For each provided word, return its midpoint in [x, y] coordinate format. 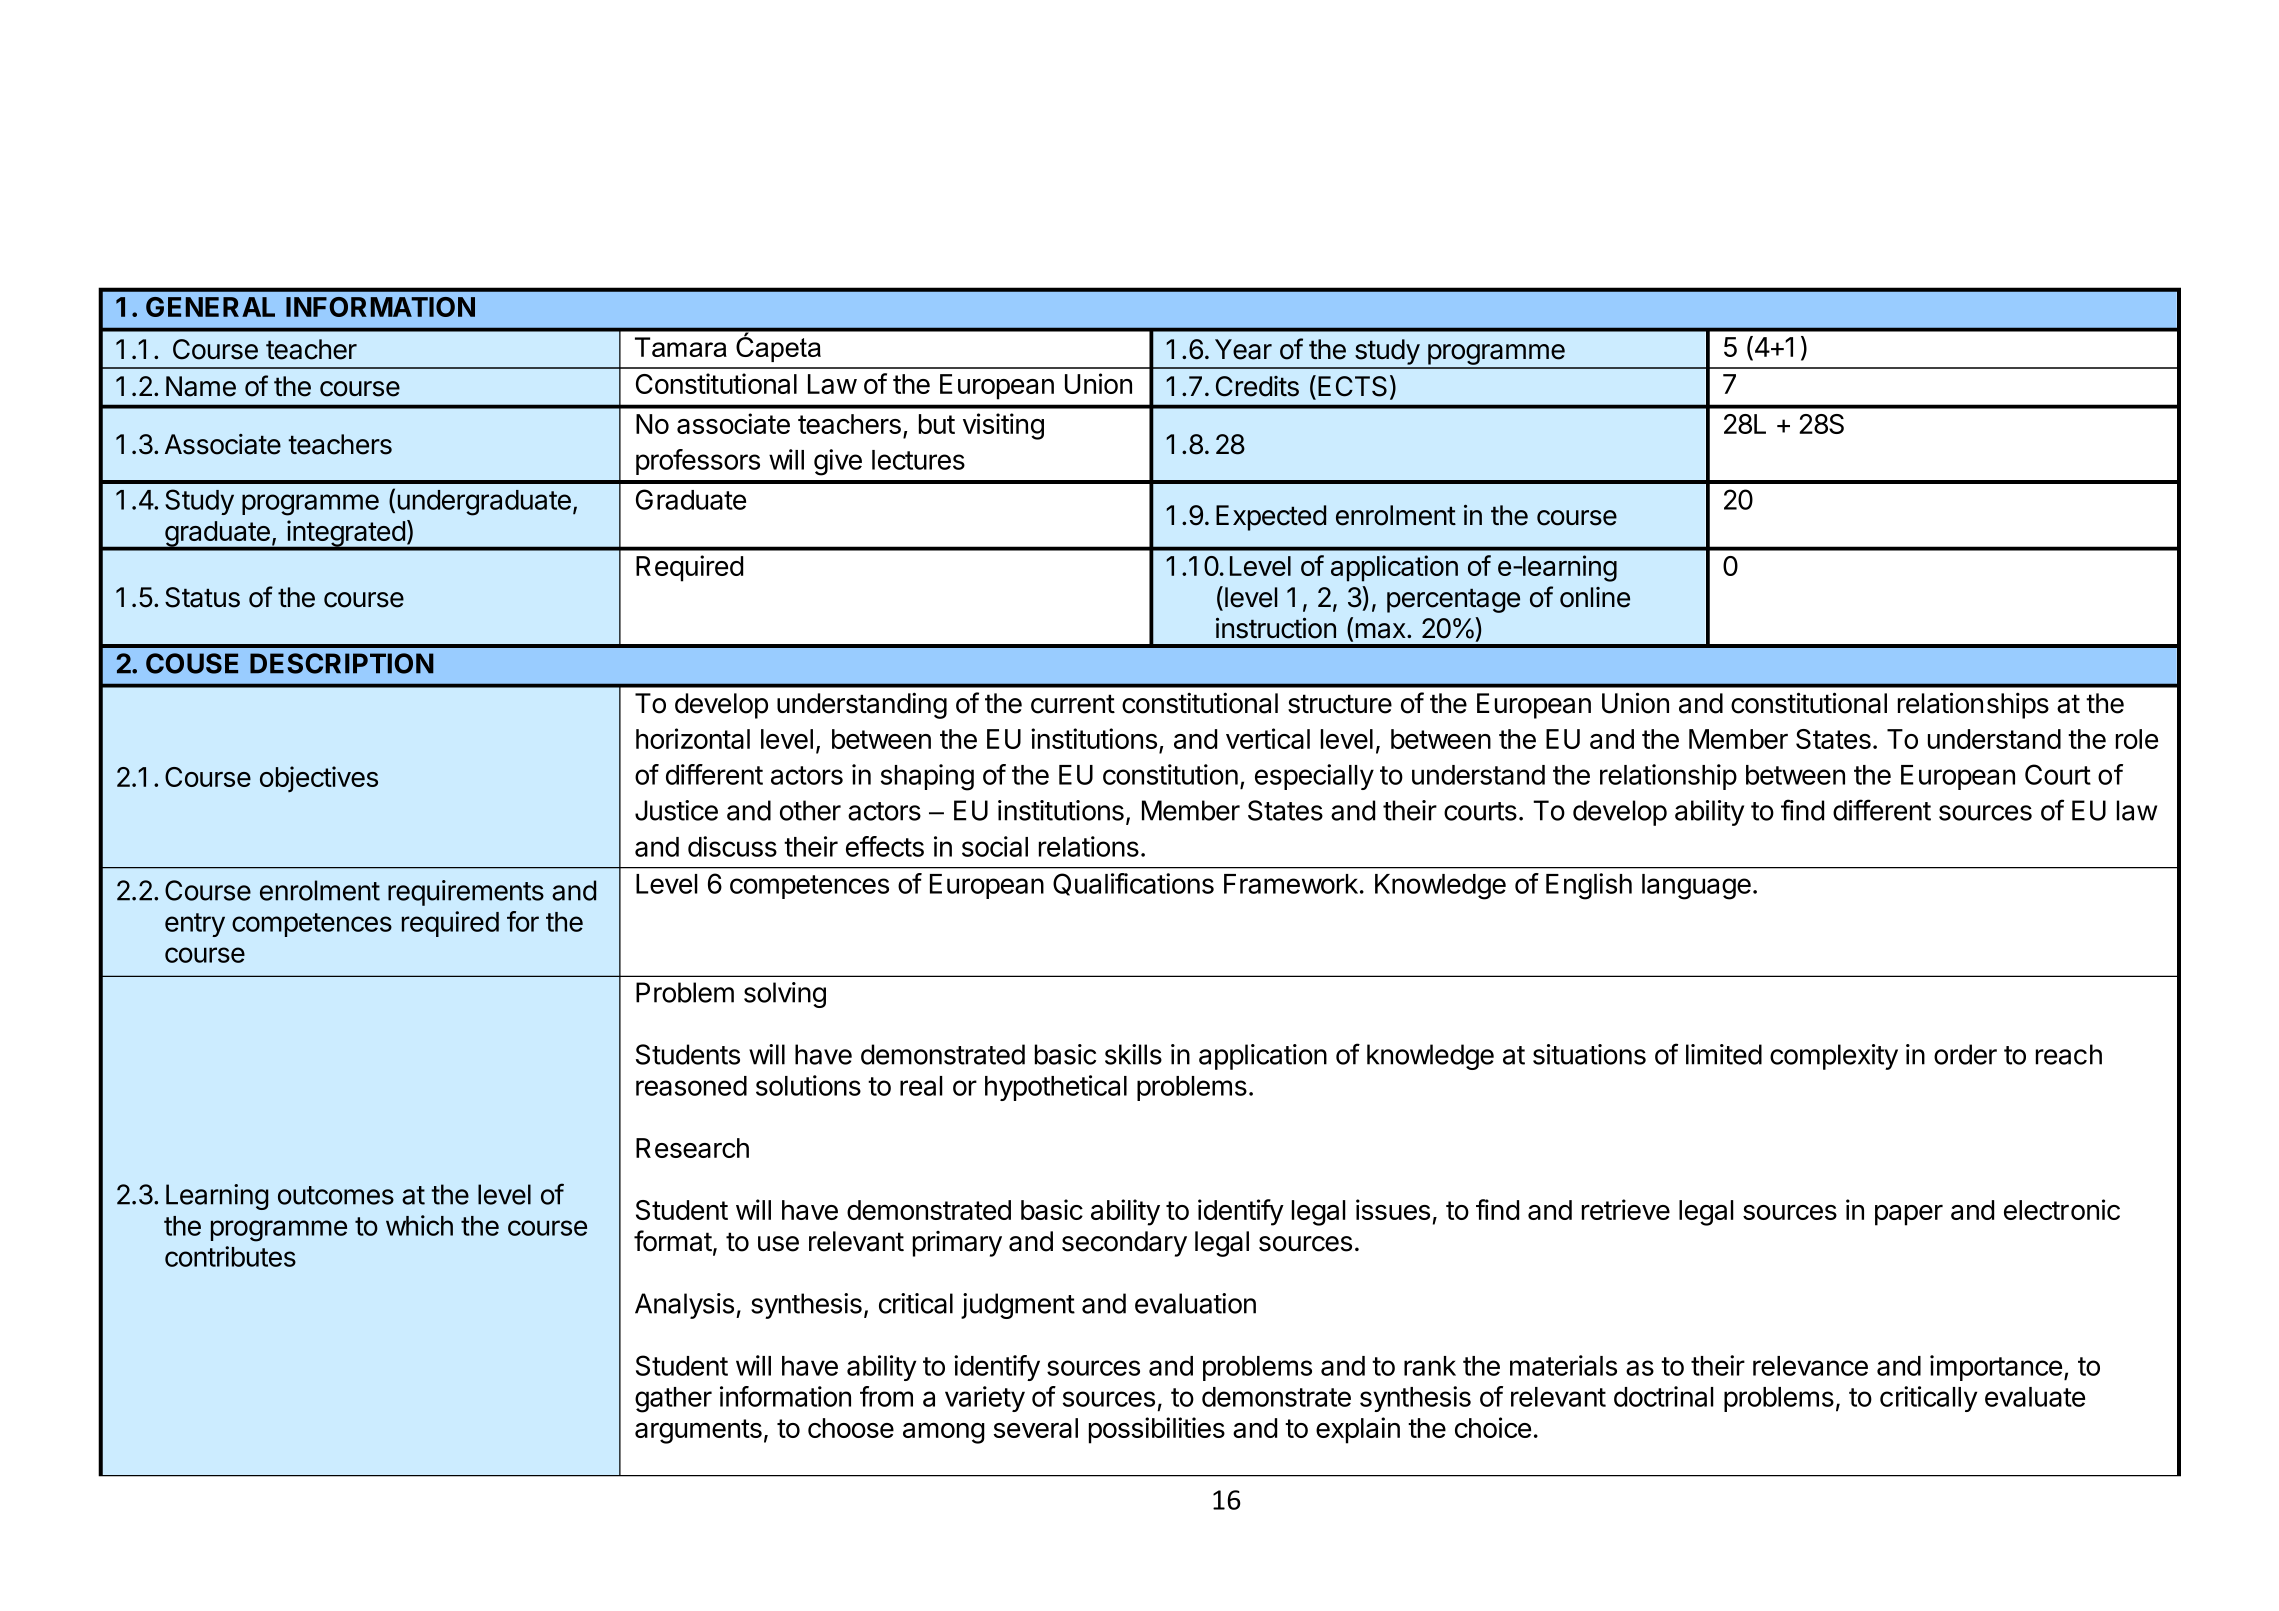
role [2137, 739]
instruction [1276, 628]
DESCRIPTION [342, 663]
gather [673, 1400]
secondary [1124, 1244]
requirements [466, 893]
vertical [1268, 738]
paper [1909, 1215]
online [1595, 597]
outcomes [336, 1195]
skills [1133, 1054]
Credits [1257, 386]
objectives [319, 779]
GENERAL [210, 307]
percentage [1453, 600]
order [1965, 1054]
